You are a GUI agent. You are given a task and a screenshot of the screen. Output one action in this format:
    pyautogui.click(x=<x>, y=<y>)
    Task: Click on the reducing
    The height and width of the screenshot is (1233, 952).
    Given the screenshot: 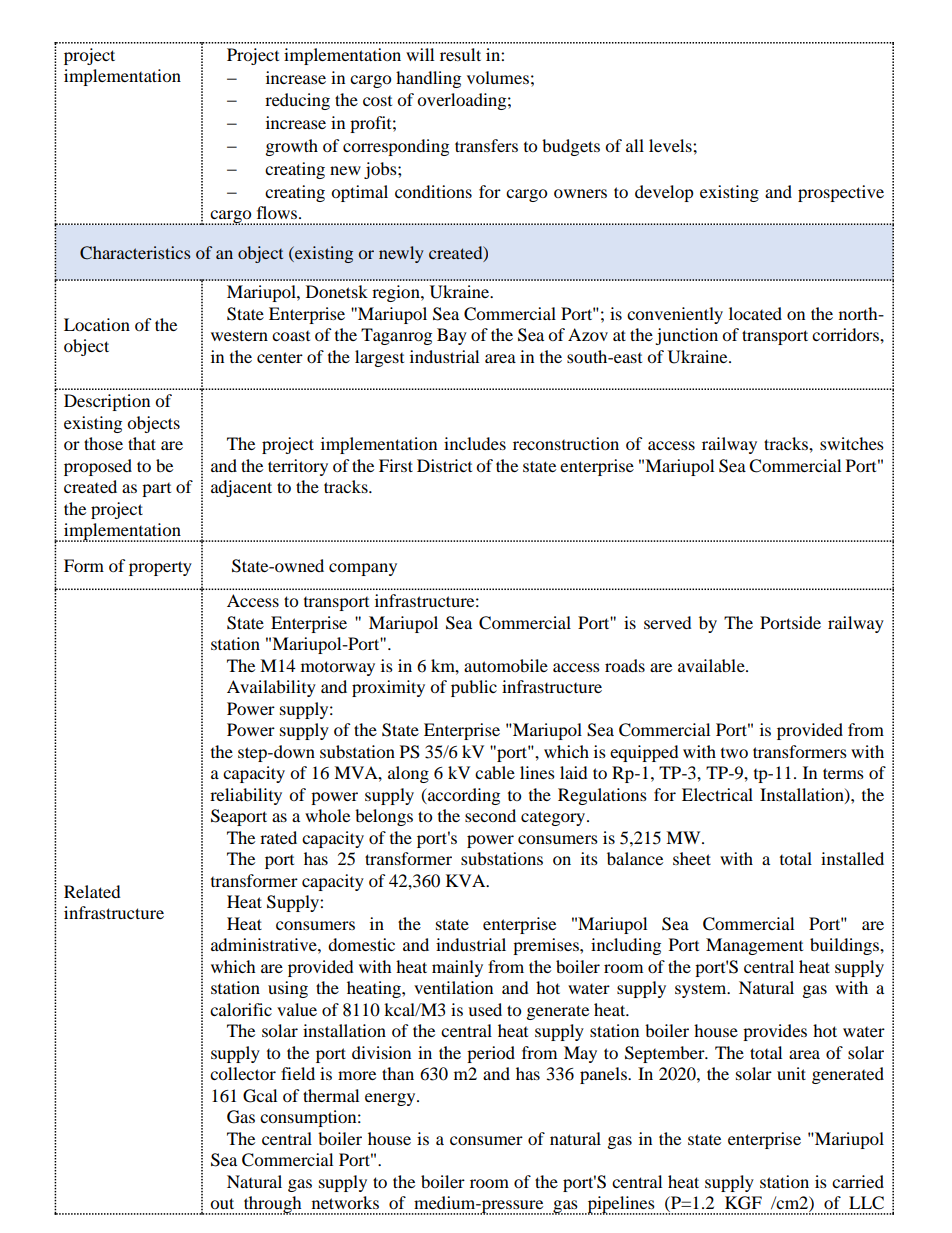 What is the action you would take?
    pyautogui.click(x=297, y=101)
